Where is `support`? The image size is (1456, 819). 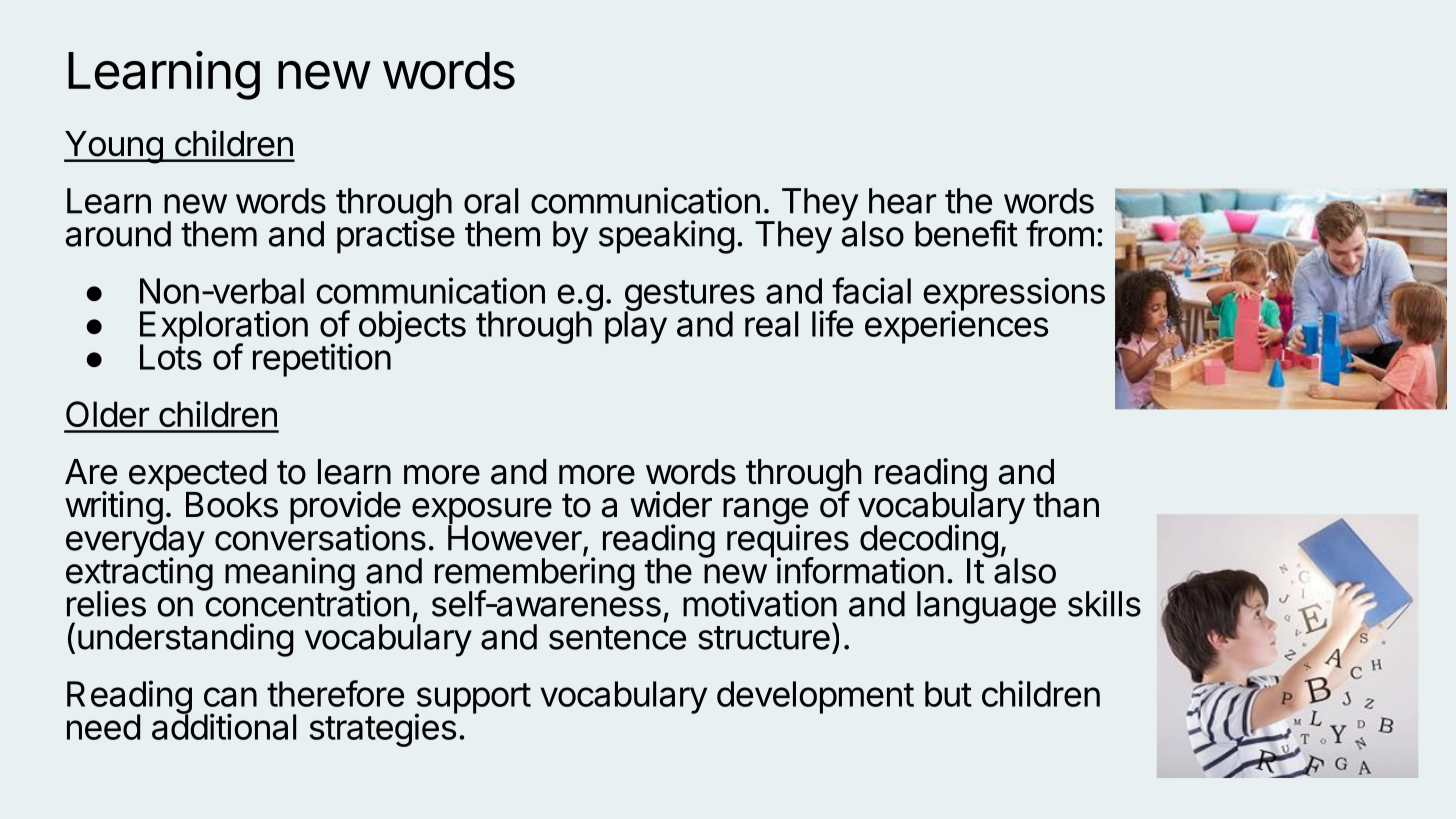
support is located at coordinates (473, 699).
